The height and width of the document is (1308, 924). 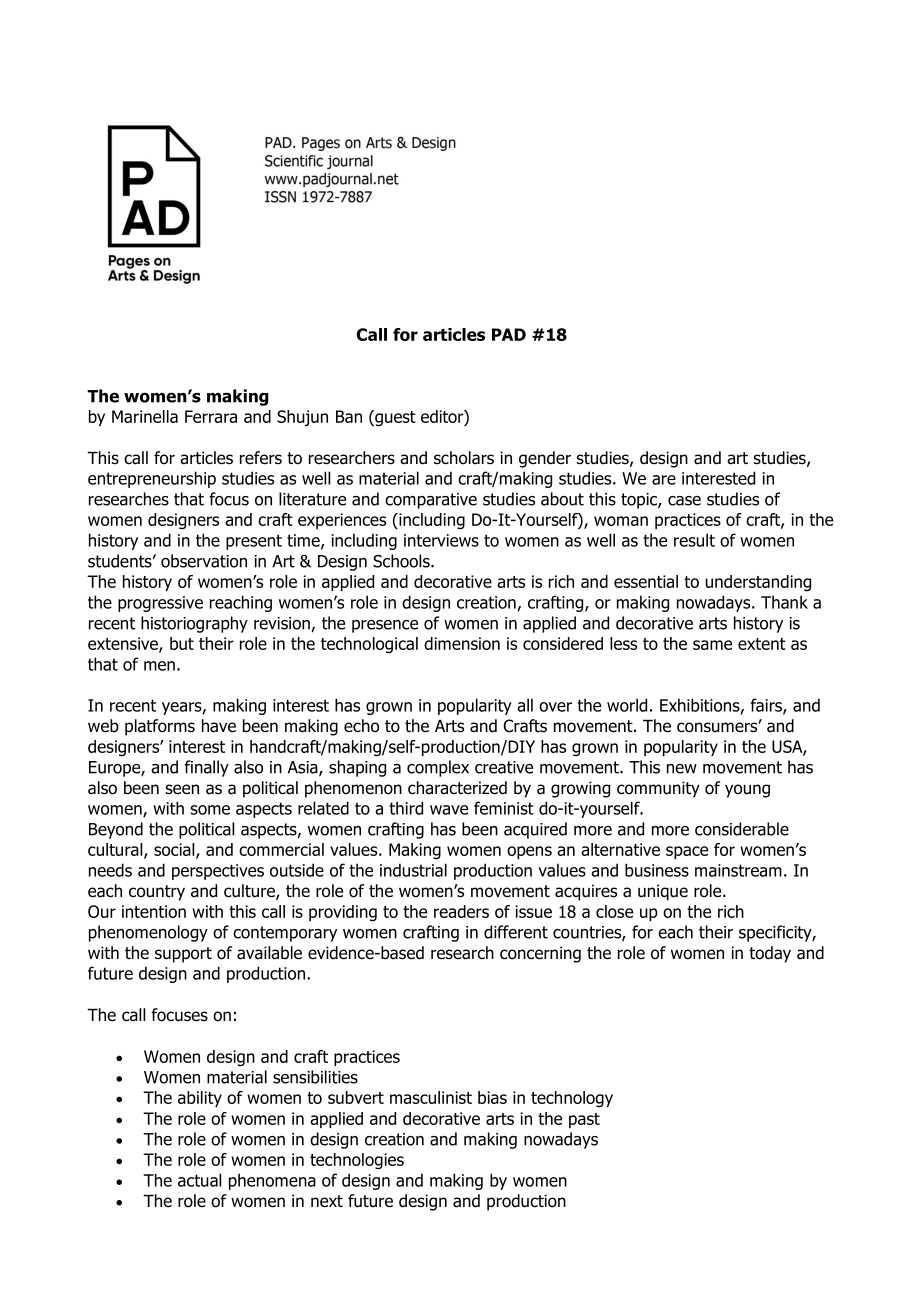 I want to click on readers, so click(x=461, y=911).
